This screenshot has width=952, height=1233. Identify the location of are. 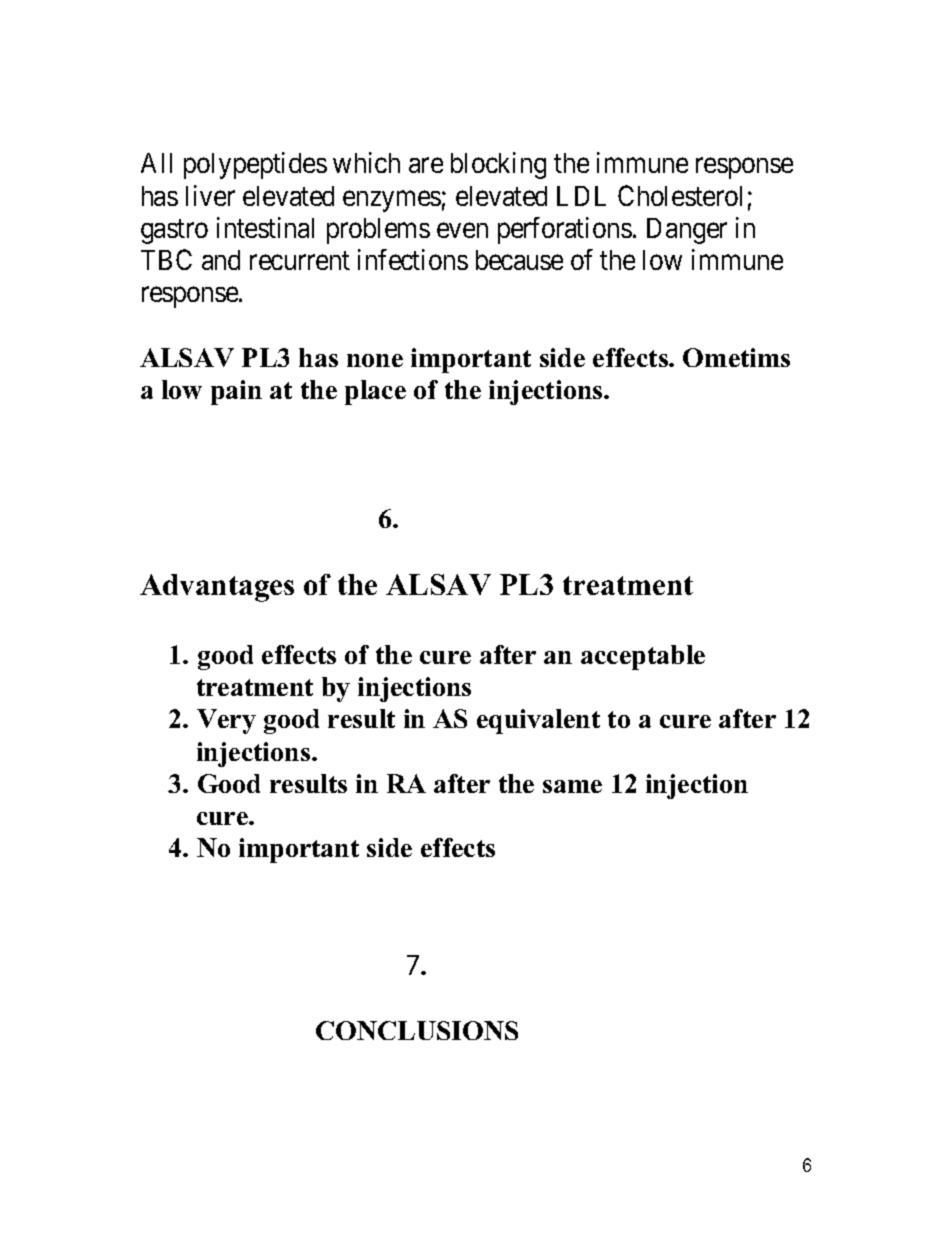
(426, 166).
